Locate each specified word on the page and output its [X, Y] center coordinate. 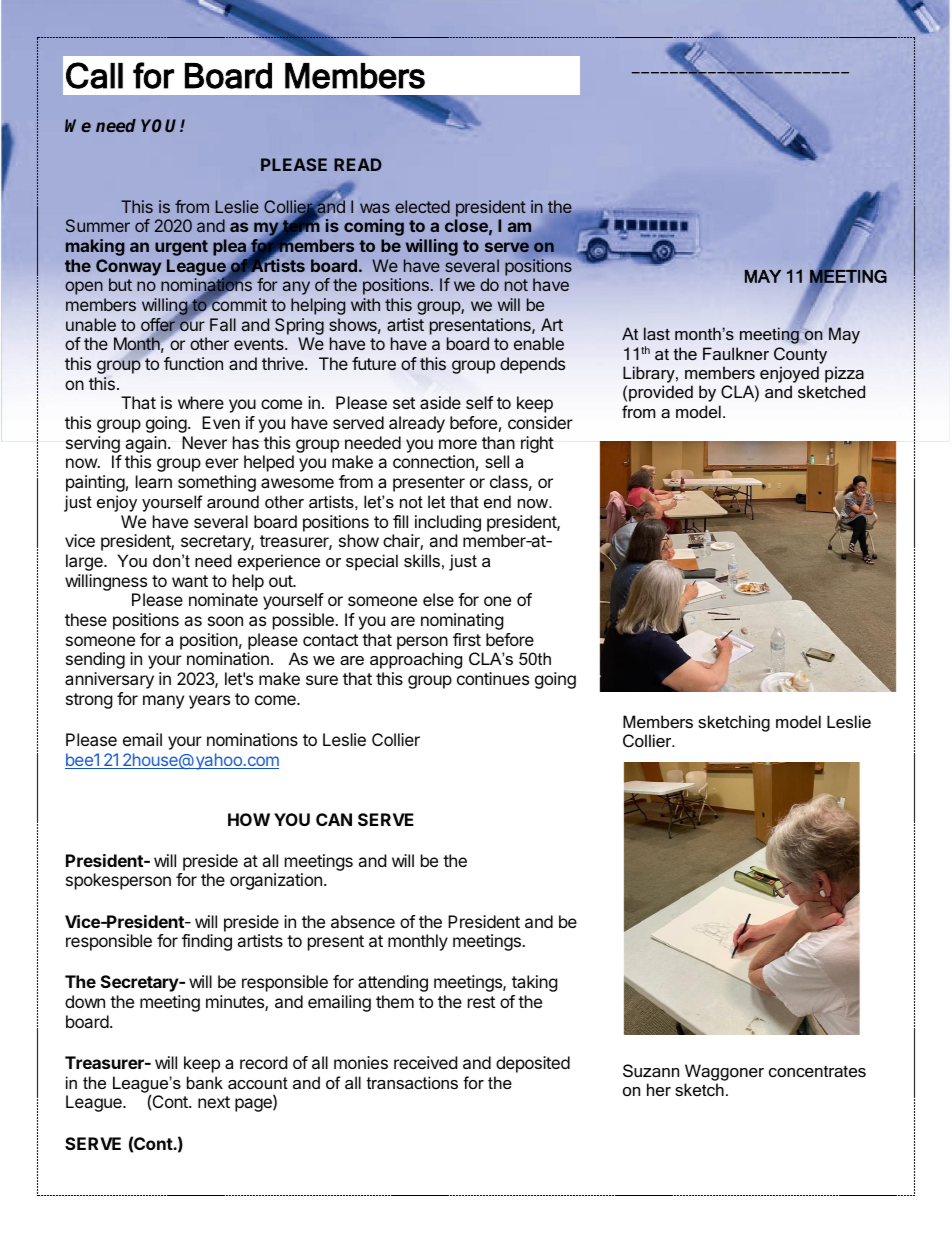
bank [205, 1082]
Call [94, 75]
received [425, 1062]
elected [422, 206]
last [657, 333]
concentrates [817, 1071]
